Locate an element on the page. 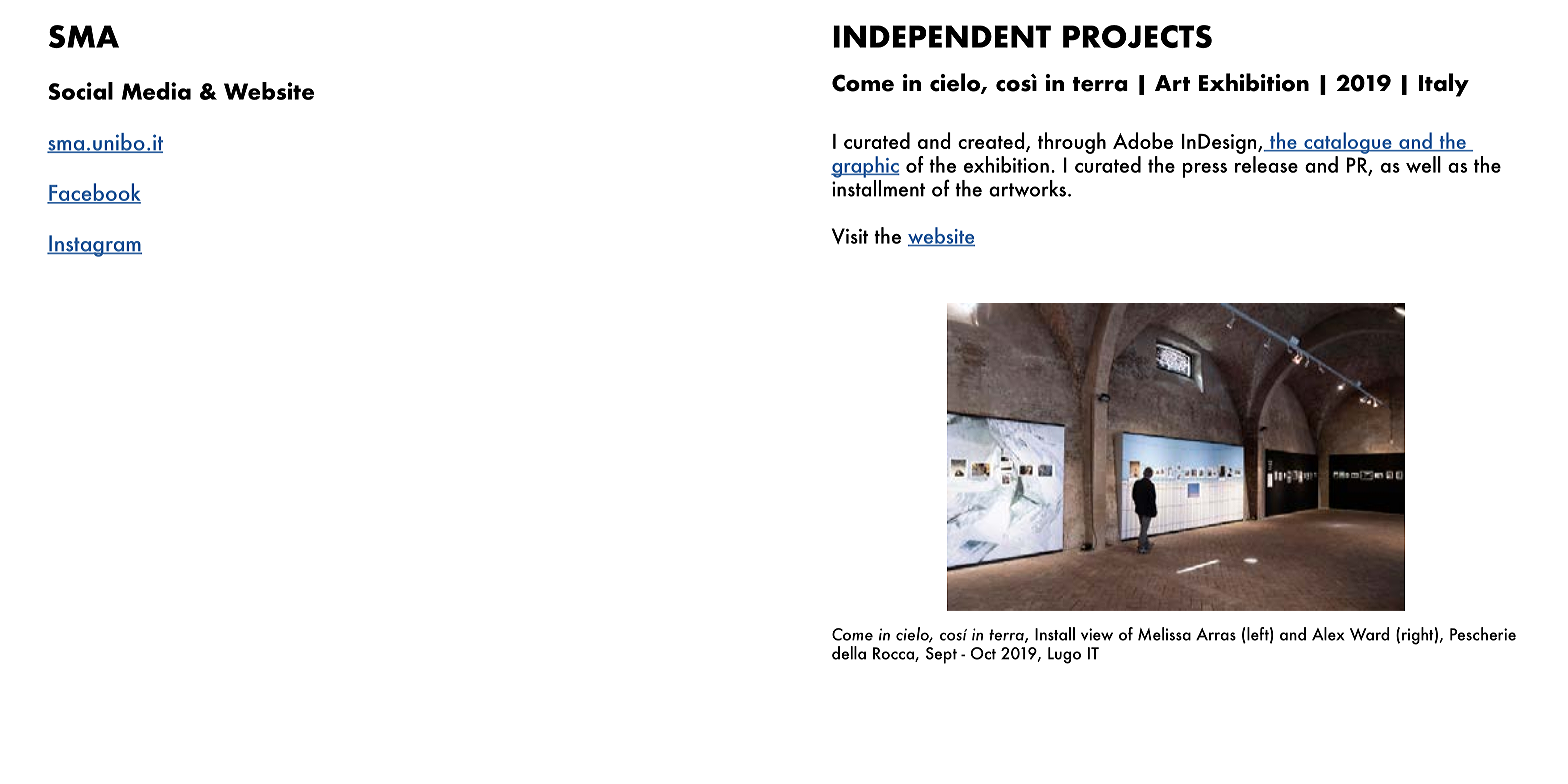 The image size is (1568, 784). PROJECTS is located at coordinates (1137, 36).
